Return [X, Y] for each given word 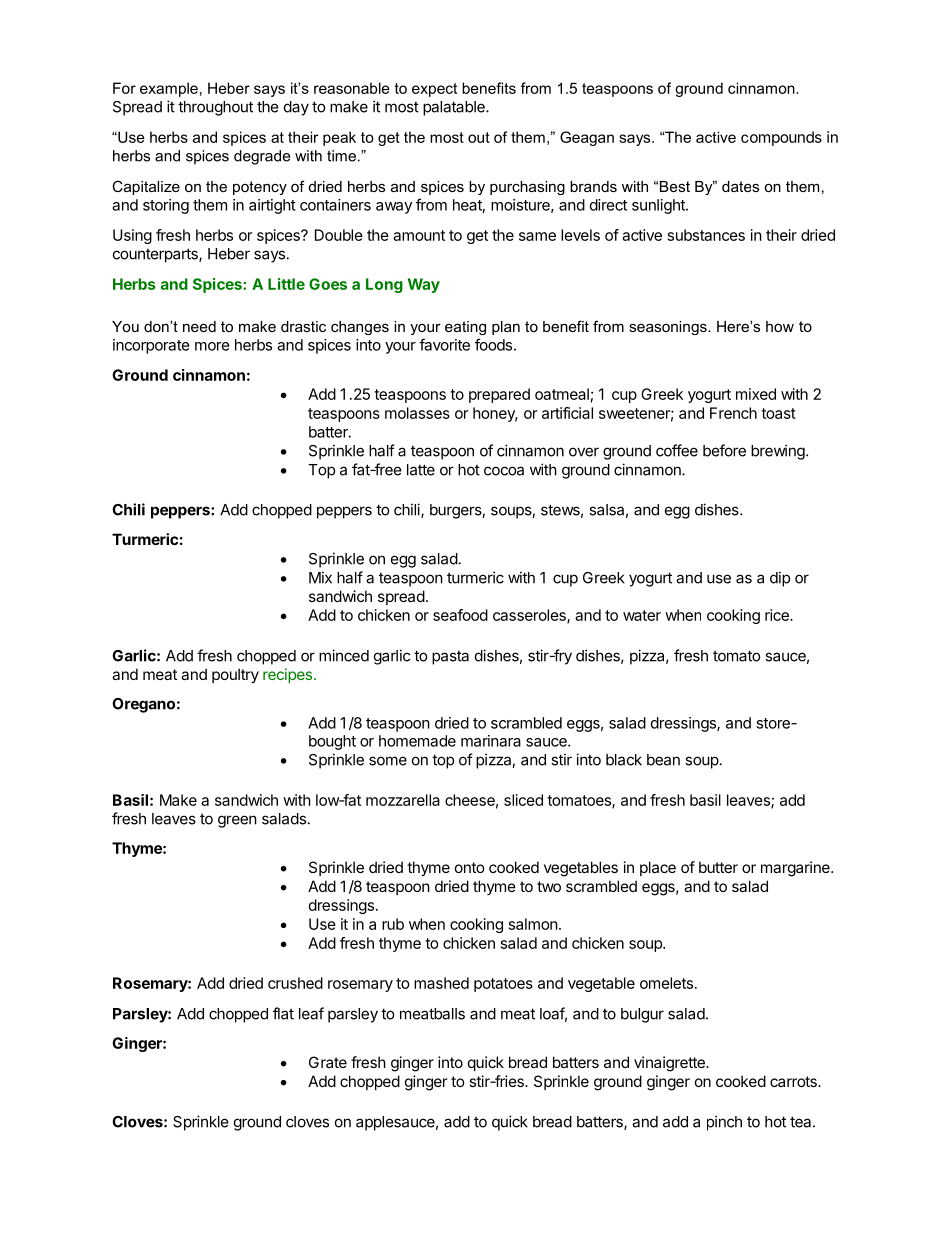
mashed [441, 983]
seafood [460, 615]
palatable [455, 108]
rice [778, 615]
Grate [328, 1062]
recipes [287, 675]
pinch [724, 1123]
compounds [781, 138]
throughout [215, 108]
